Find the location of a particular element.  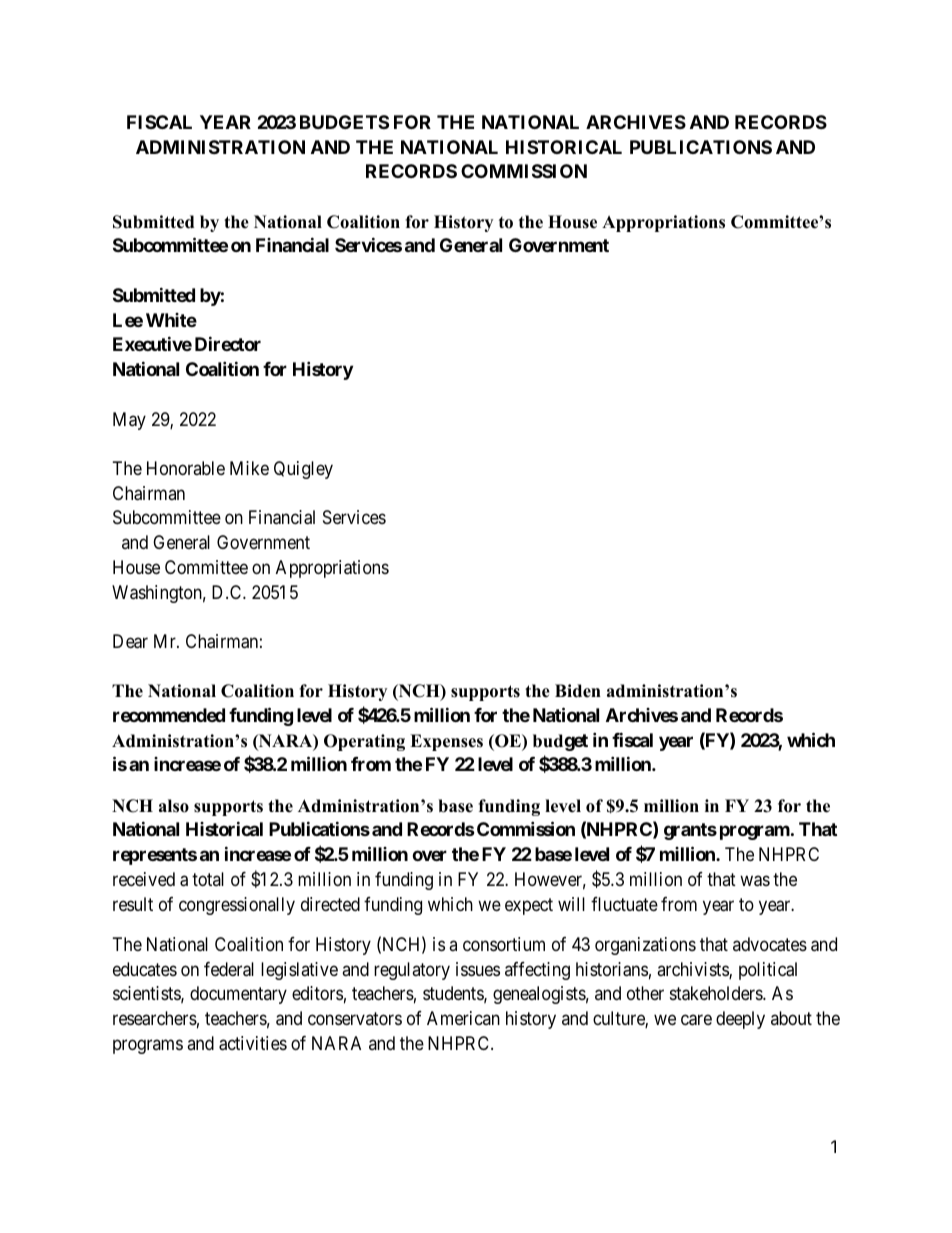

Quigley is located at coordinates (303, 470).
